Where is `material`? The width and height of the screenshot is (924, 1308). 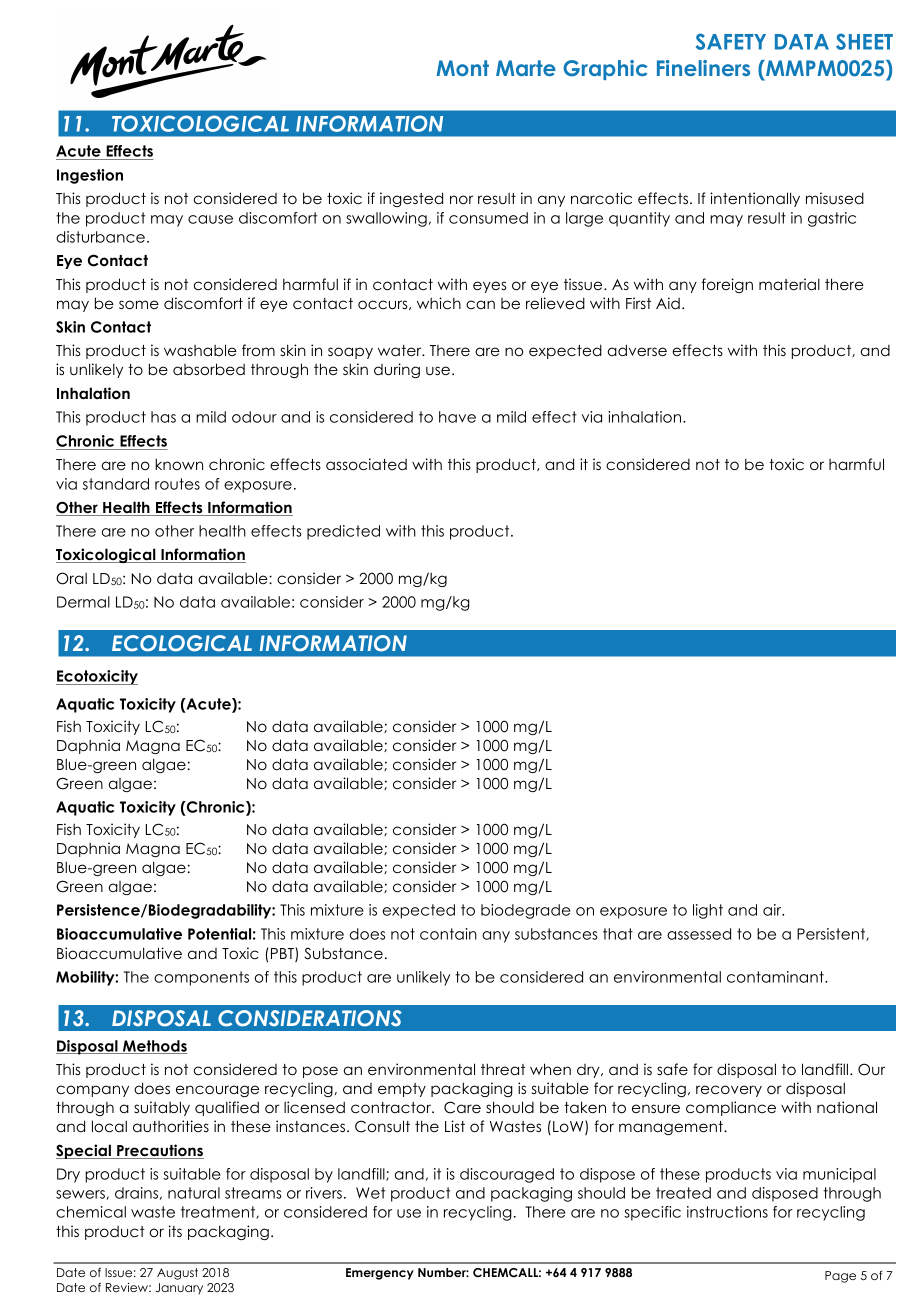
material is located at coordinates (789, 284).
